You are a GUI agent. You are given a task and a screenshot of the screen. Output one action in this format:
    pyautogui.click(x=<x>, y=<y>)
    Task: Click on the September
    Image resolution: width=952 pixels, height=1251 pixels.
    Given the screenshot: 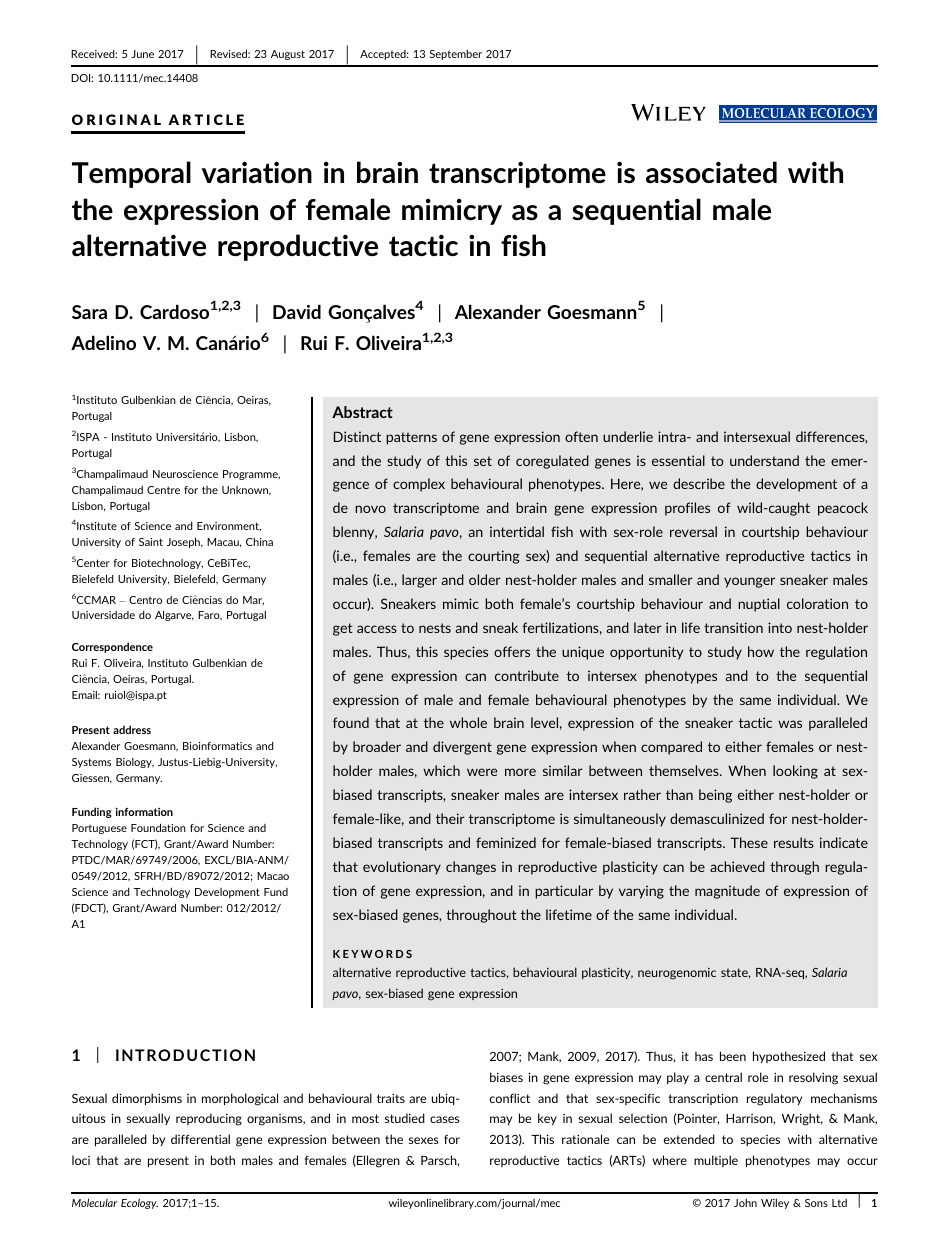 What is the action you would take?
    pyautogui.click(x=456, y=55)
